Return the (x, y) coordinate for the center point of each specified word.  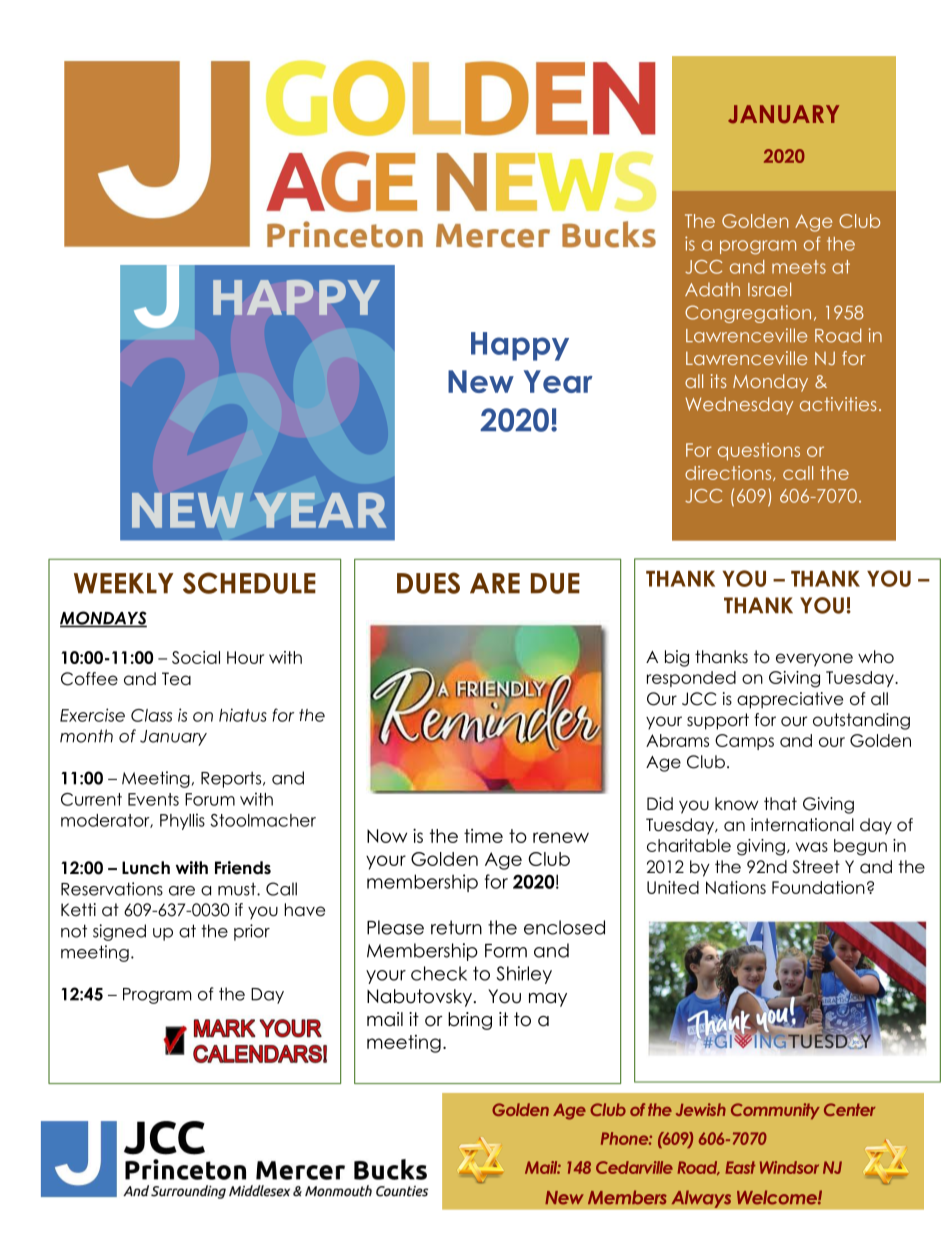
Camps (744, 742)
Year (558, 381)
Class (151, 715)
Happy (520, 346)
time (483, 836)
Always (701, 1199)
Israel (769, 289)
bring (470, 1021)
